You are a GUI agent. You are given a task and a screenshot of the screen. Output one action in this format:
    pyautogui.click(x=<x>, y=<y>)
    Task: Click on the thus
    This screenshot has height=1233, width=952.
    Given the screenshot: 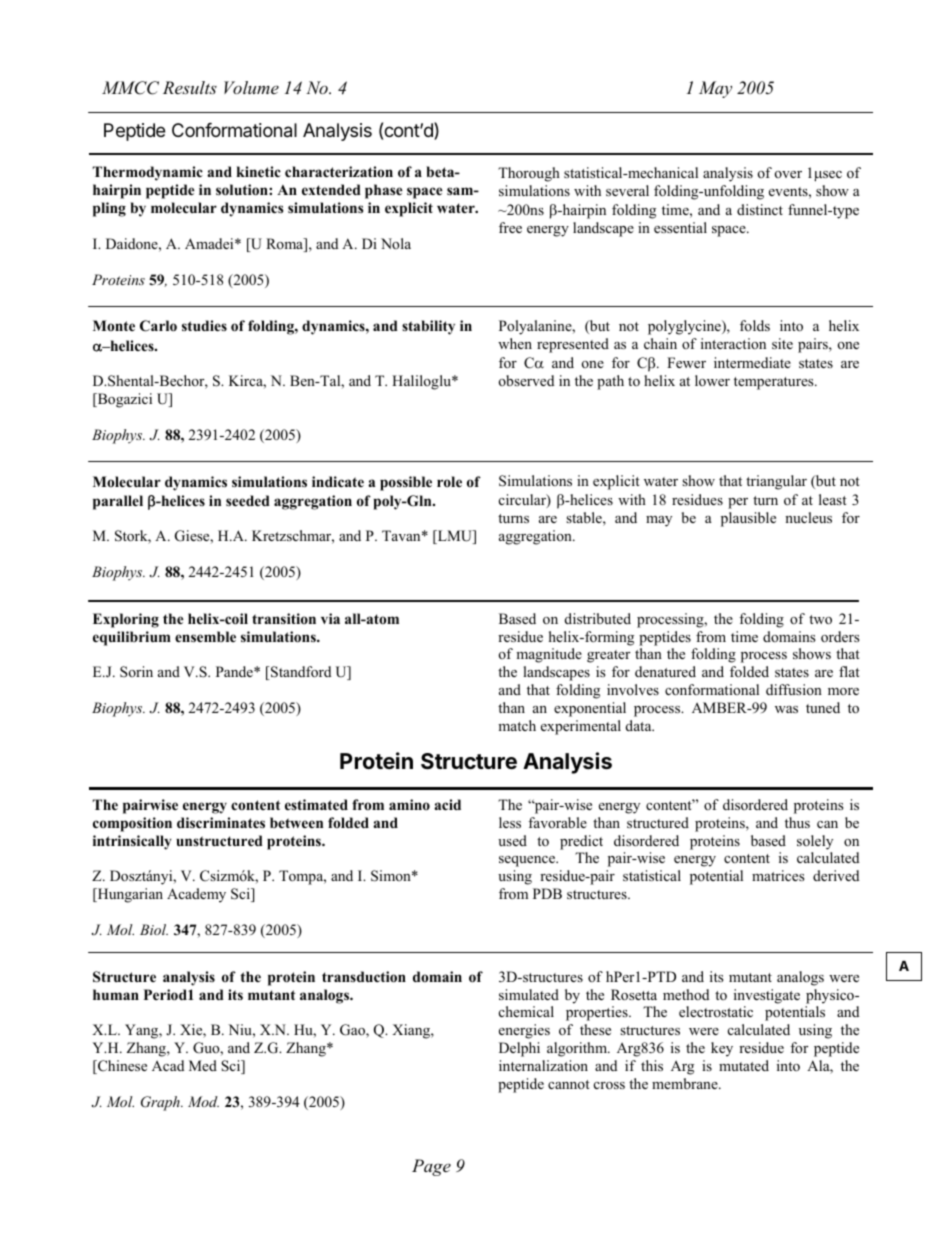 What is the action you would take?
    pyautogui.click(x=797, y=822)
